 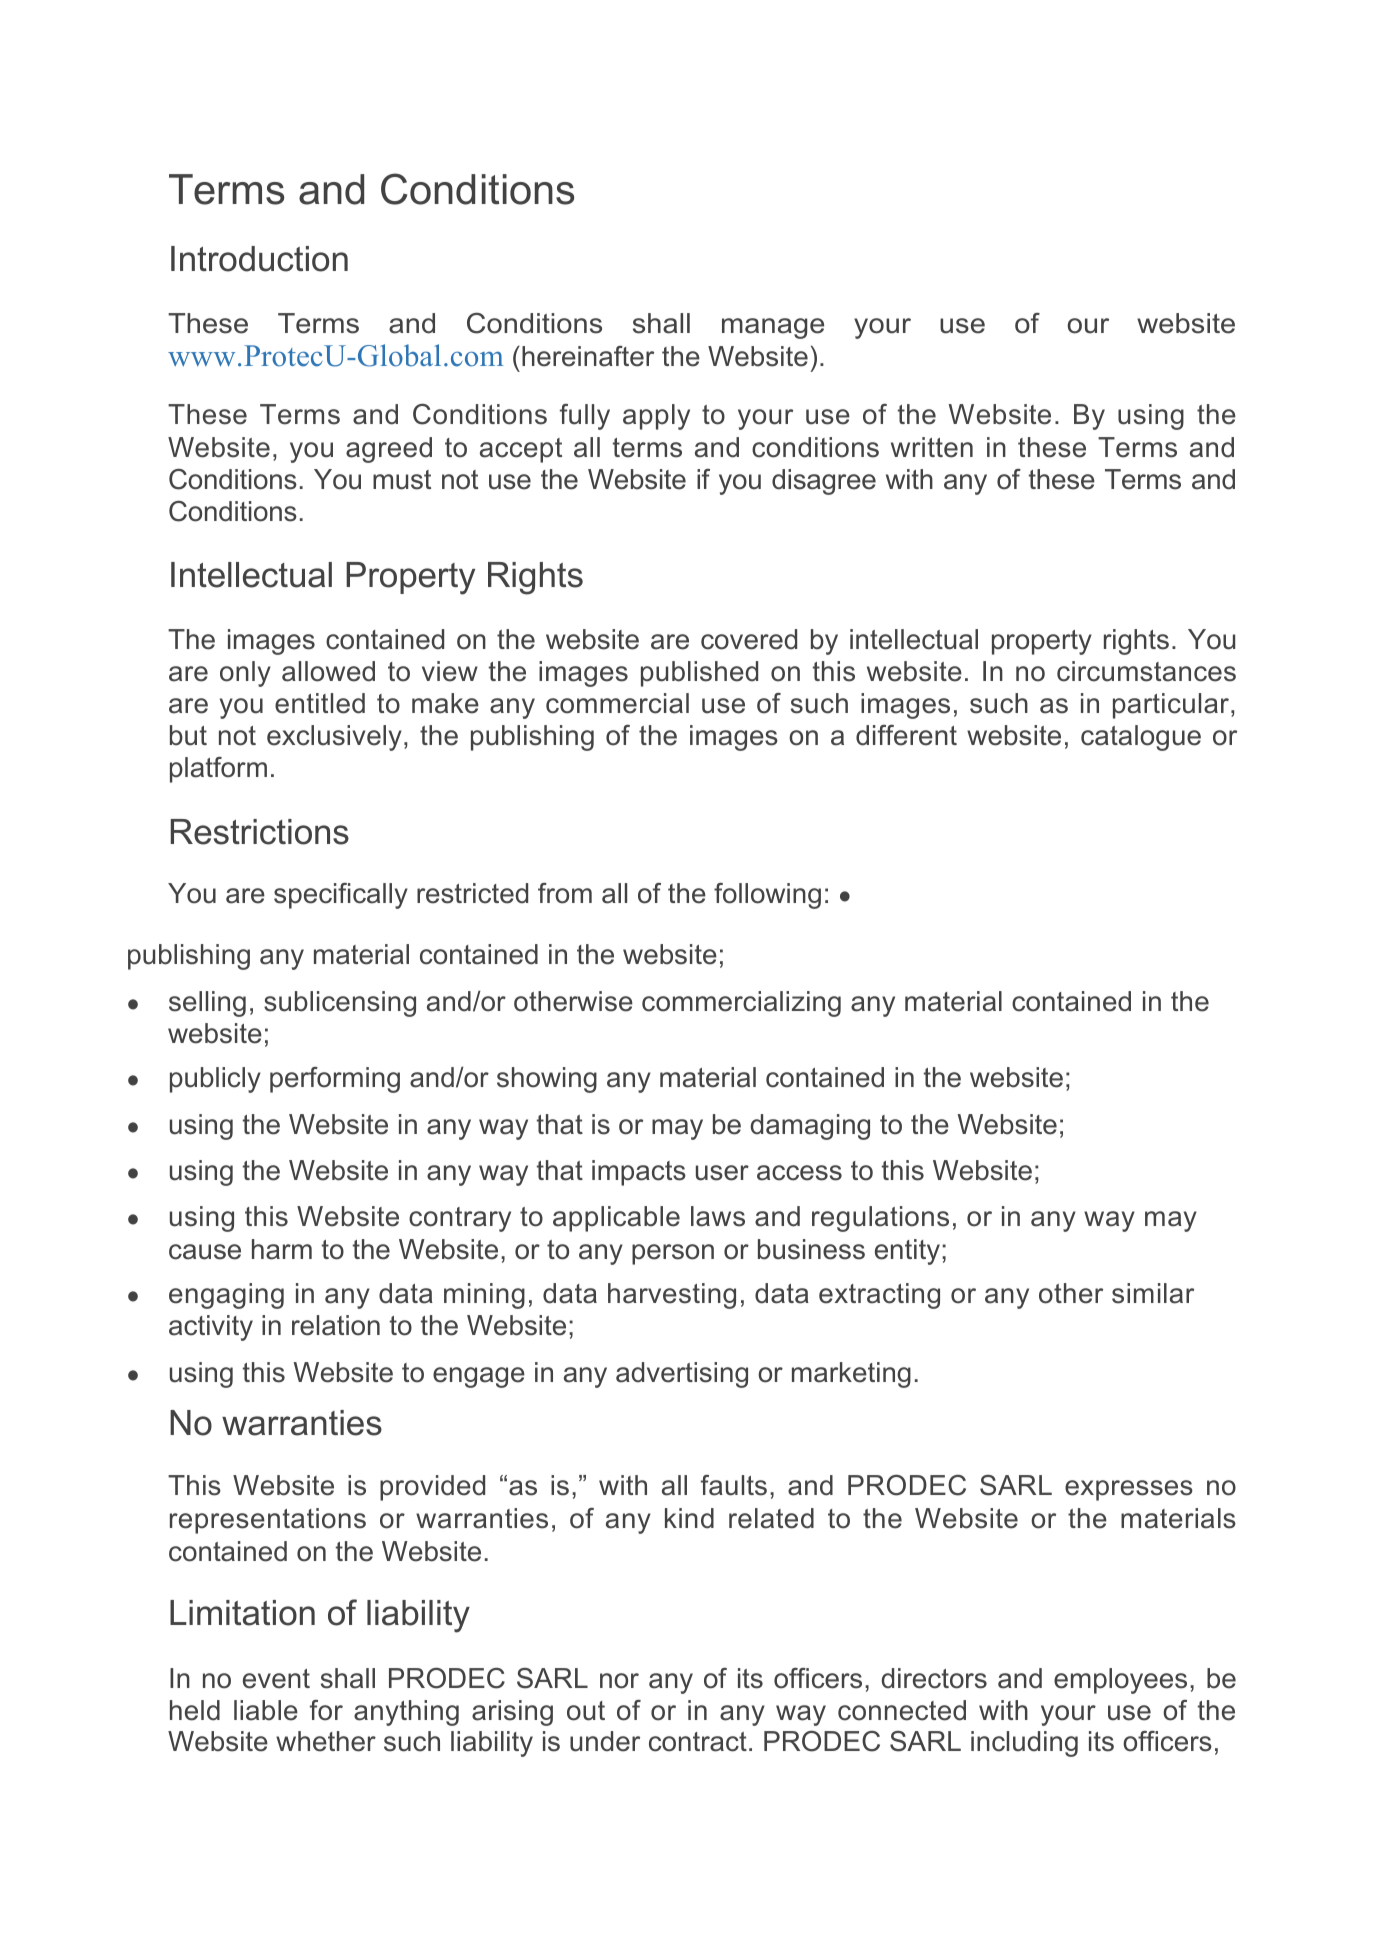 I want to click on contract, so click(x=698, y=1742).
